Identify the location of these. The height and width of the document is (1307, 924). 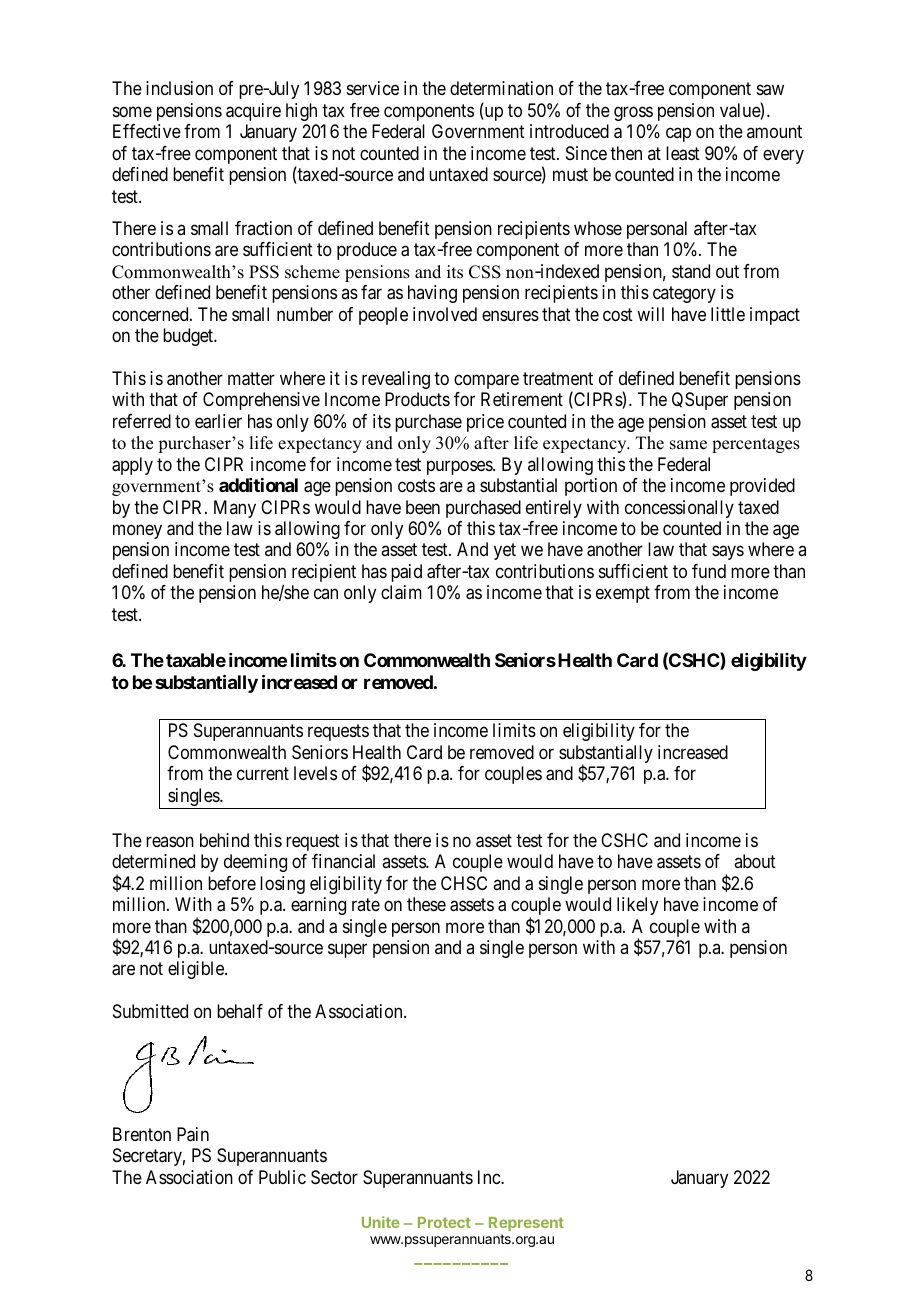
(426, 904).
